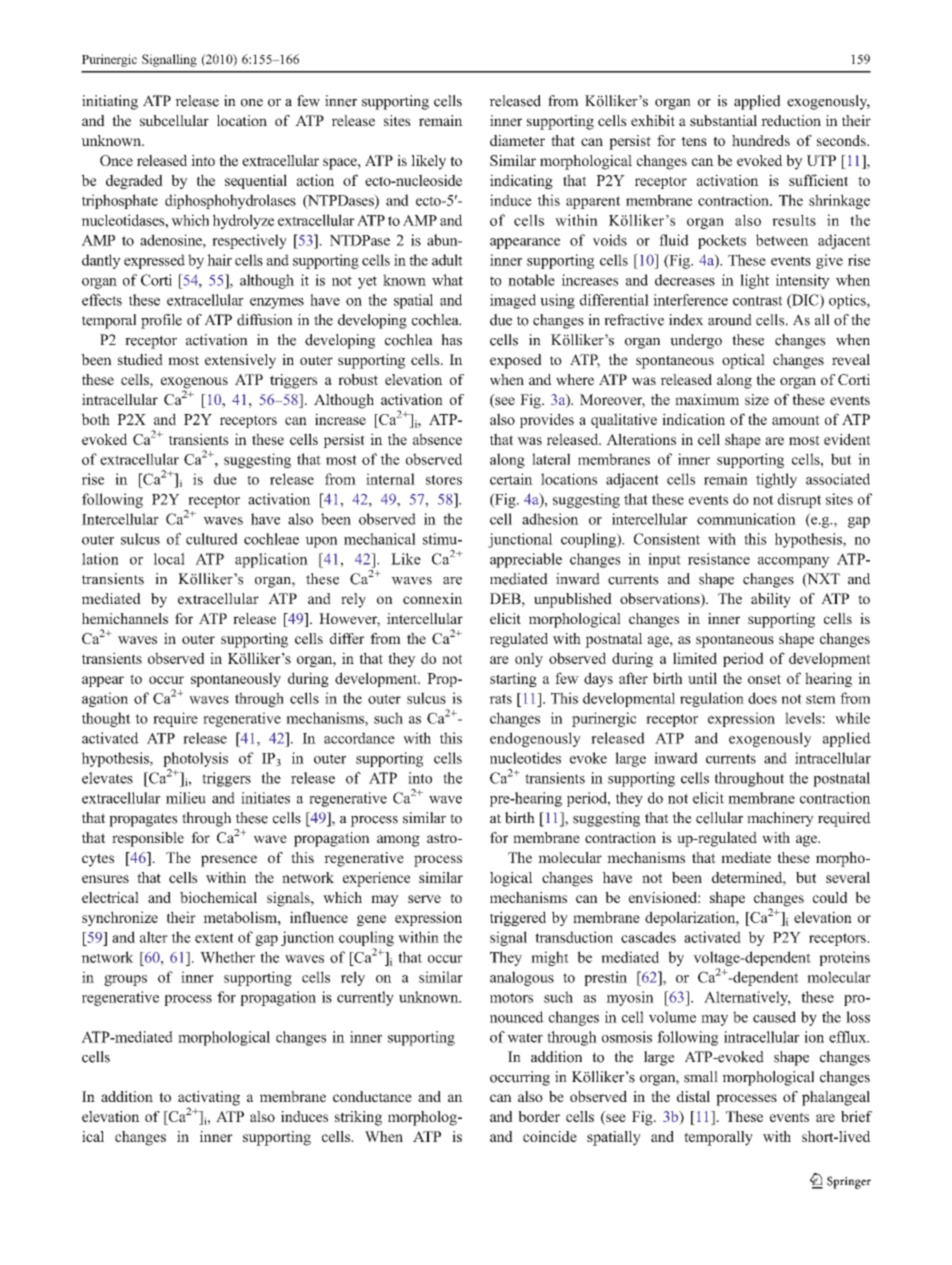  I want to click on stores, so click(444, 480).
